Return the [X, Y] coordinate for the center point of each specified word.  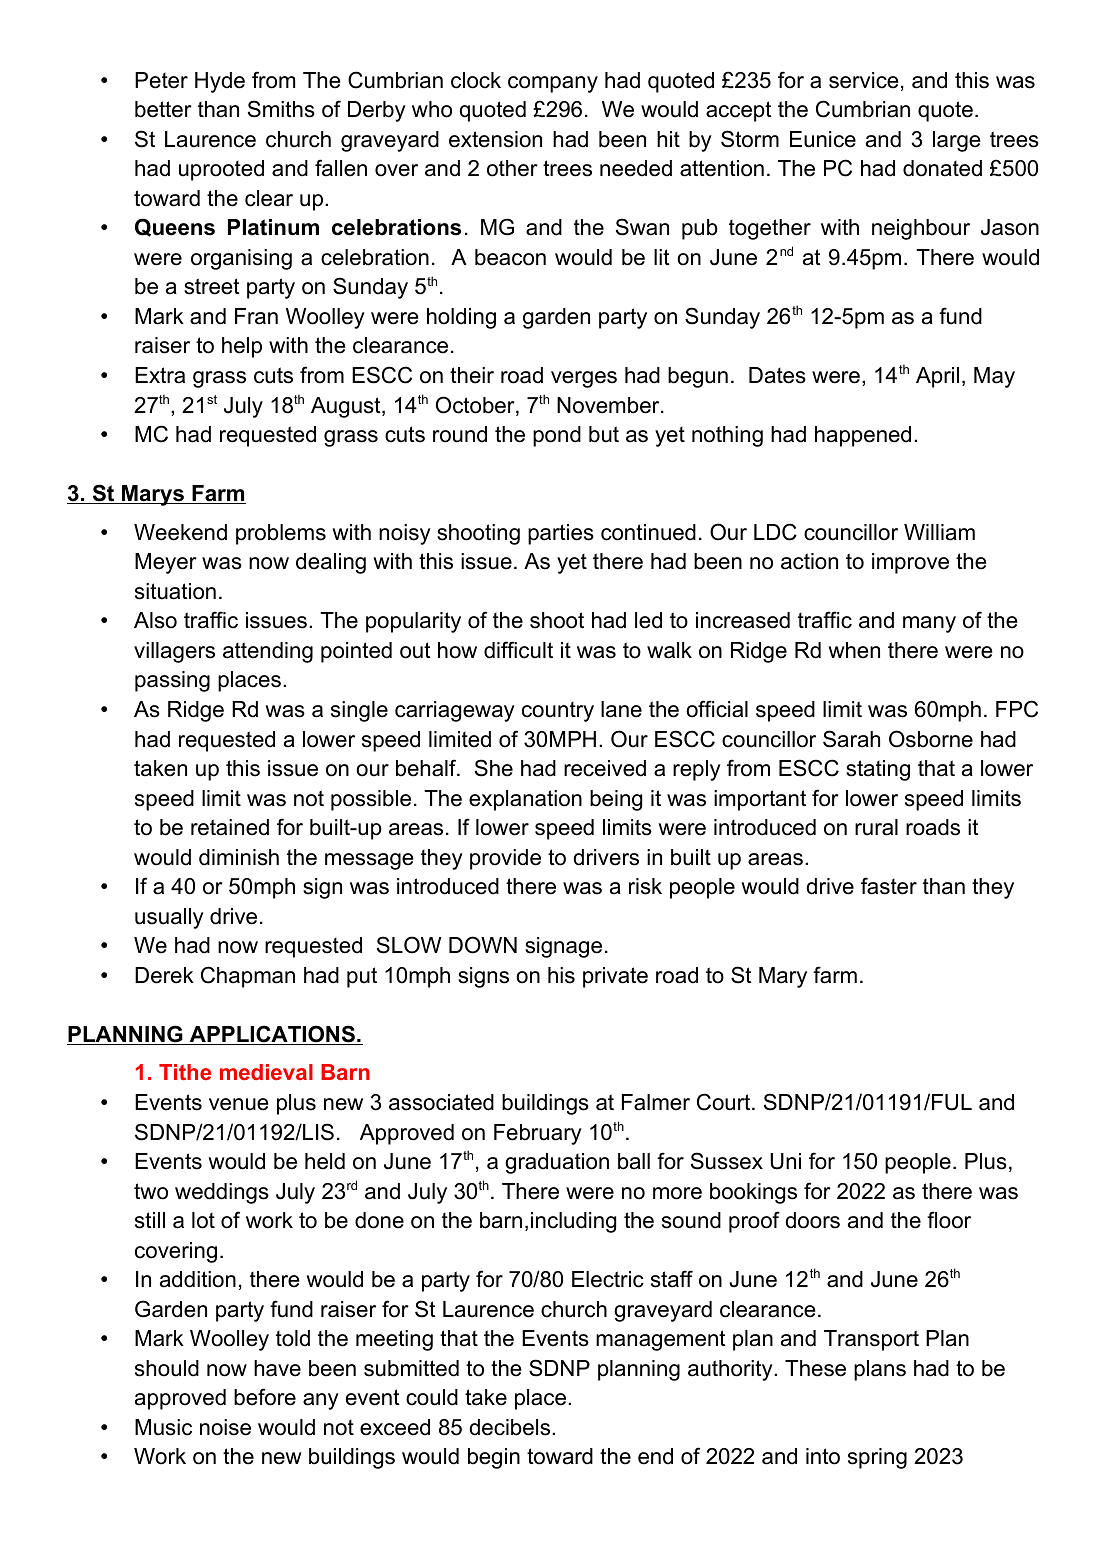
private [615, 977]
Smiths [281, 109]
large [957, 141]
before [265, 1397]
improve [910, 563]
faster [889, 886]
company [553, 84]
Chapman [248, 977]
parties [561, 534]
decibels [511, 1427]
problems [281, 534]
